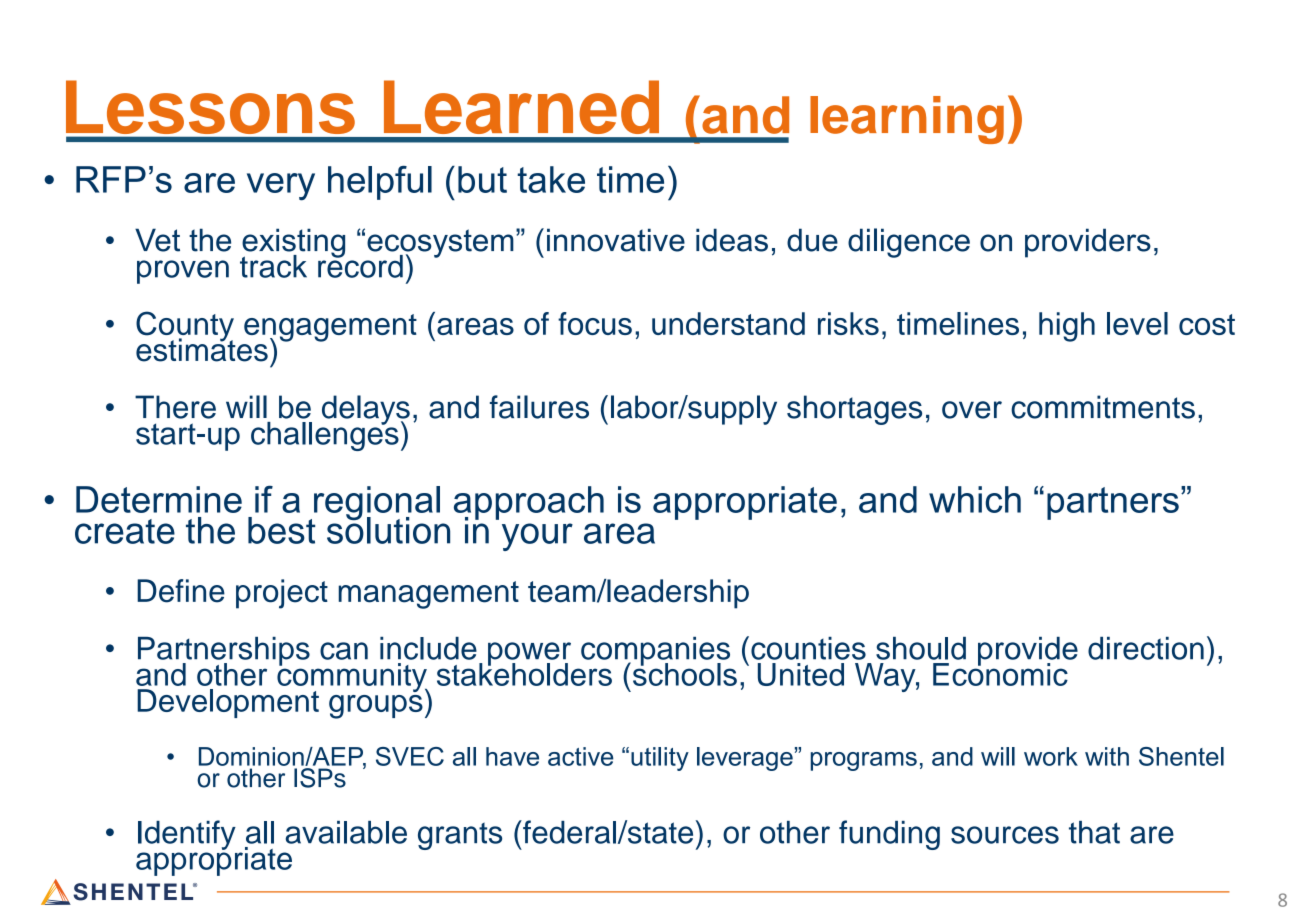 This screenshot has height=924, width=1301. I want to click on that, so click(1094, 832).
